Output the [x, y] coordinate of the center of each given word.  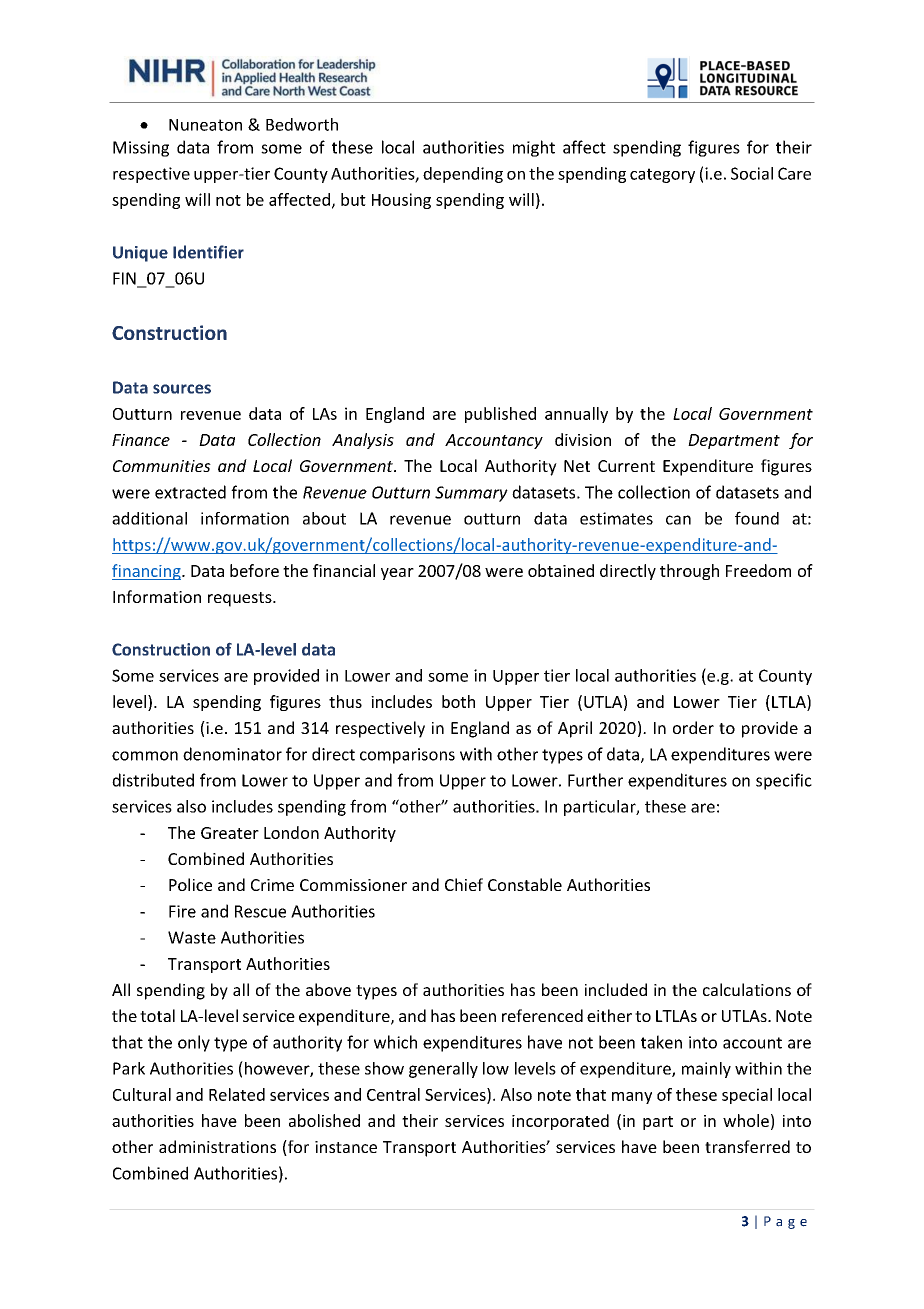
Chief [464, 884]
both [458, 701]
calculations [747, 989]
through [689, 572]
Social [752, 173]
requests [241, 599]
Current [626, 466]
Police [190, 884]
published [500, 415]
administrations [217, 1146]
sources [182, 389]
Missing [141, 149]
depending [463, 175]
